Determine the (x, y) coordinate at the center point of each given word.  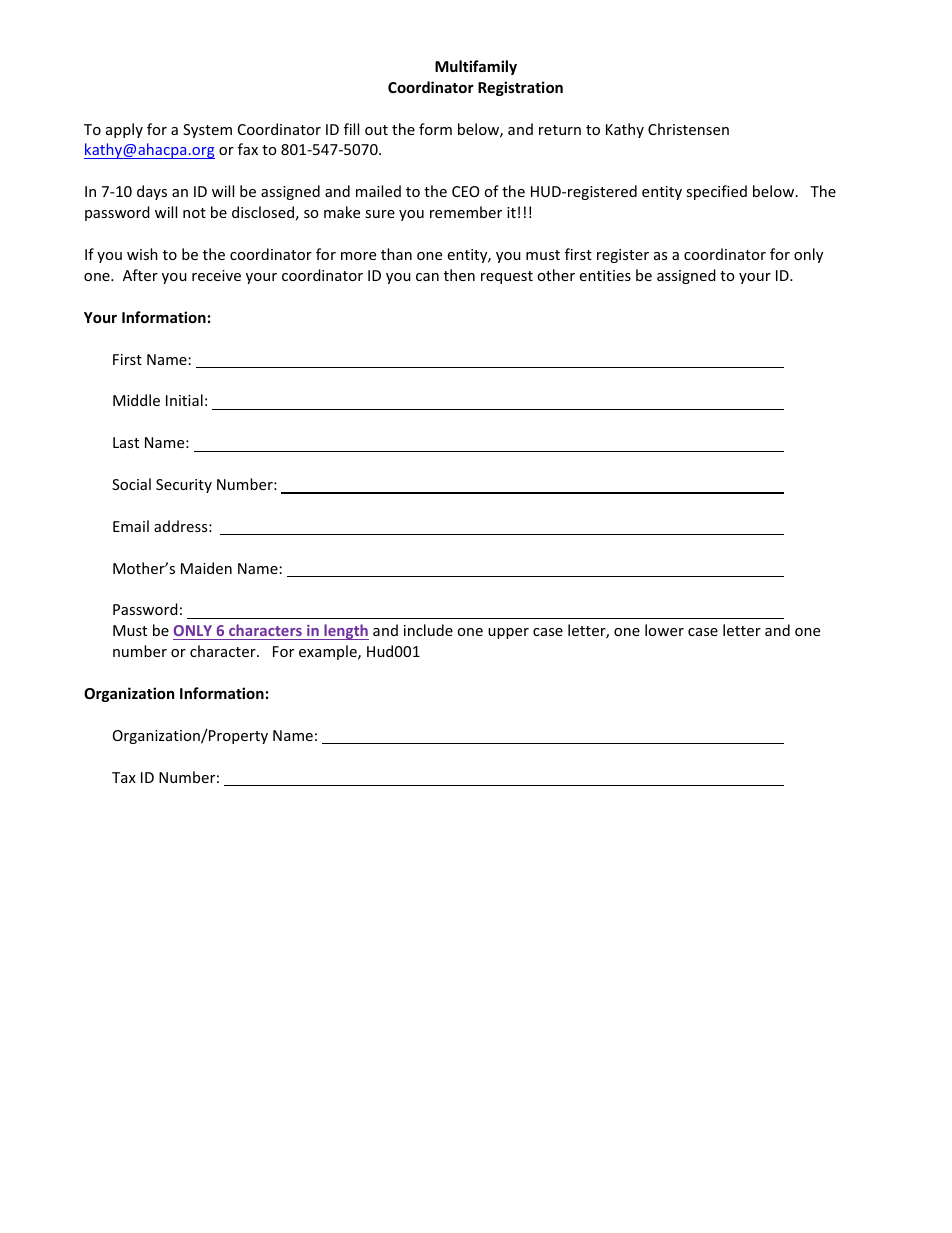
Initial (184, 400)
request (507, 277)
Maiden (206, 568)
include (428, 630)
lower (664, 630)
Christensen (688, 129)
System (207, 131)
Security (184, 486)
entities (605, 275)
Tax (124, 777)
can (427, 277)
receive (216, 275)
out (376, 130)
